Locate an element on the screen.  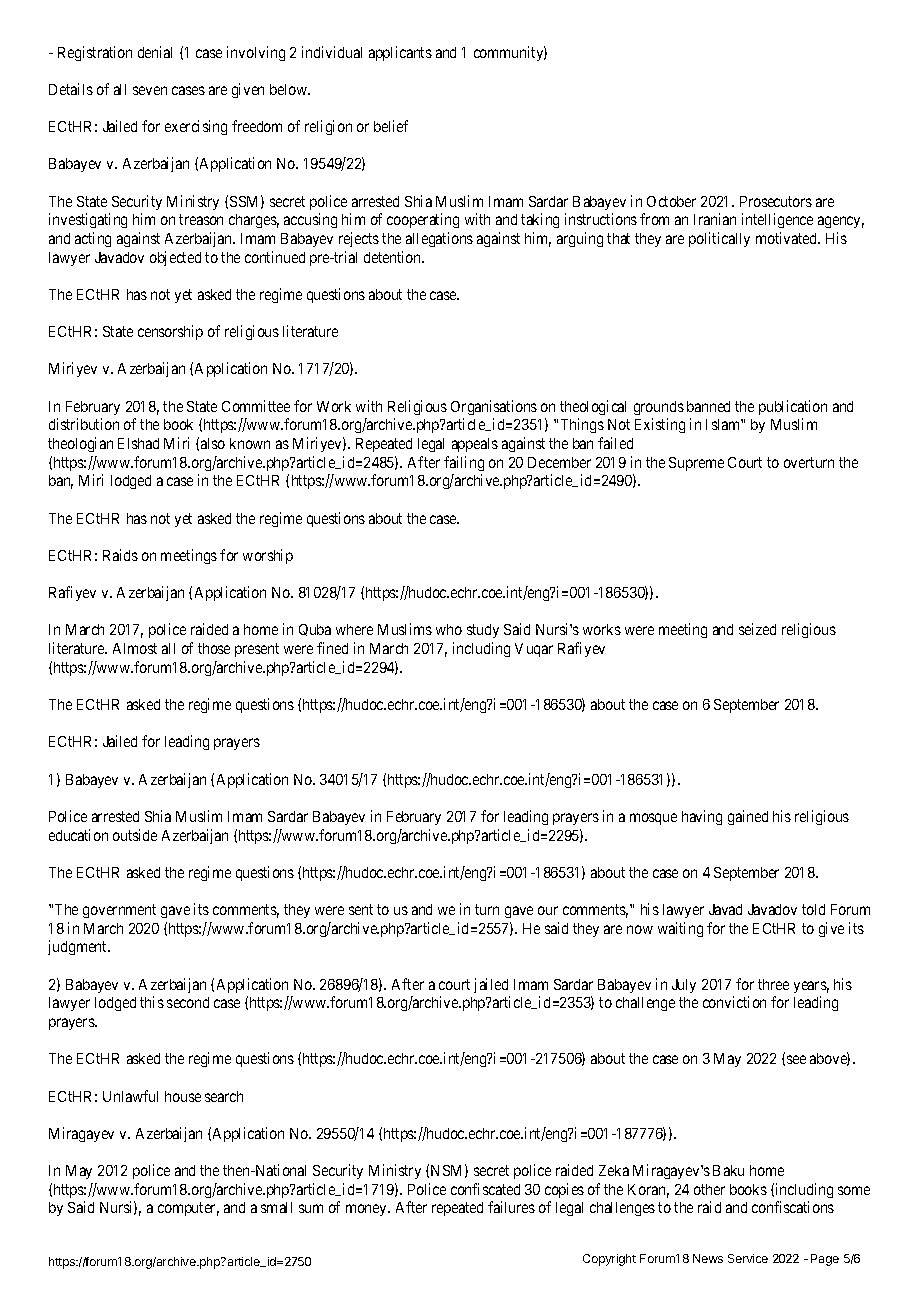
this is located at coordinates (152, 1002).
